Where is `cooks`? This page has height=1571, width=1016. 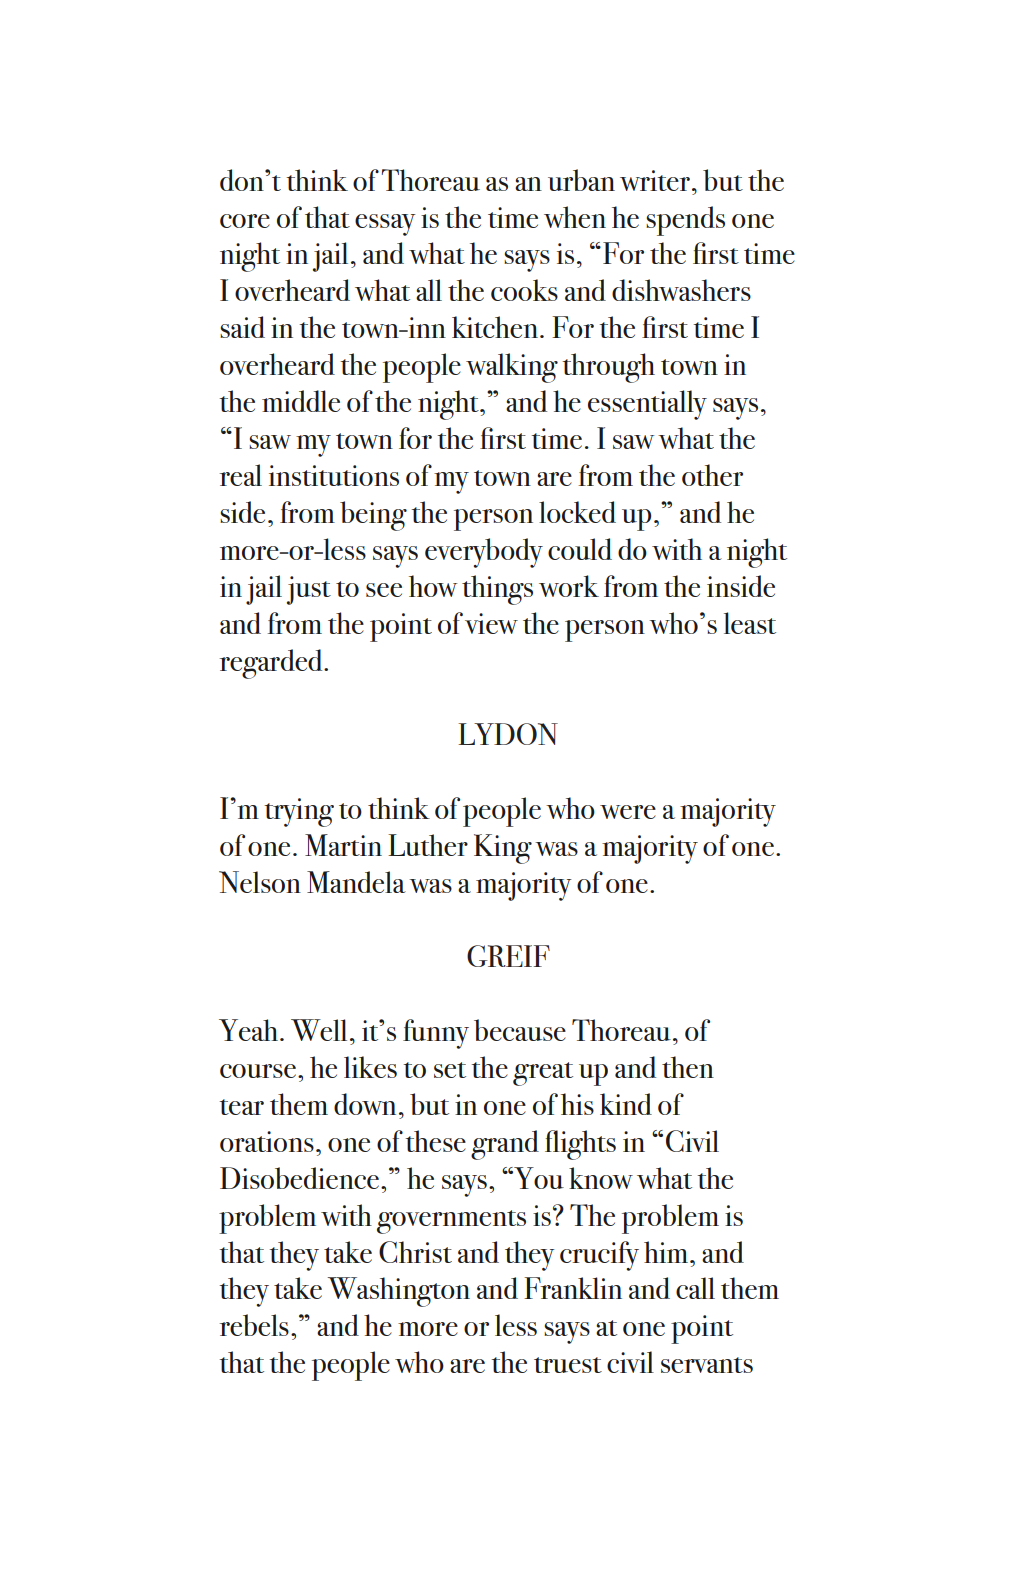
cooks is located at coordinates (524, 290).
